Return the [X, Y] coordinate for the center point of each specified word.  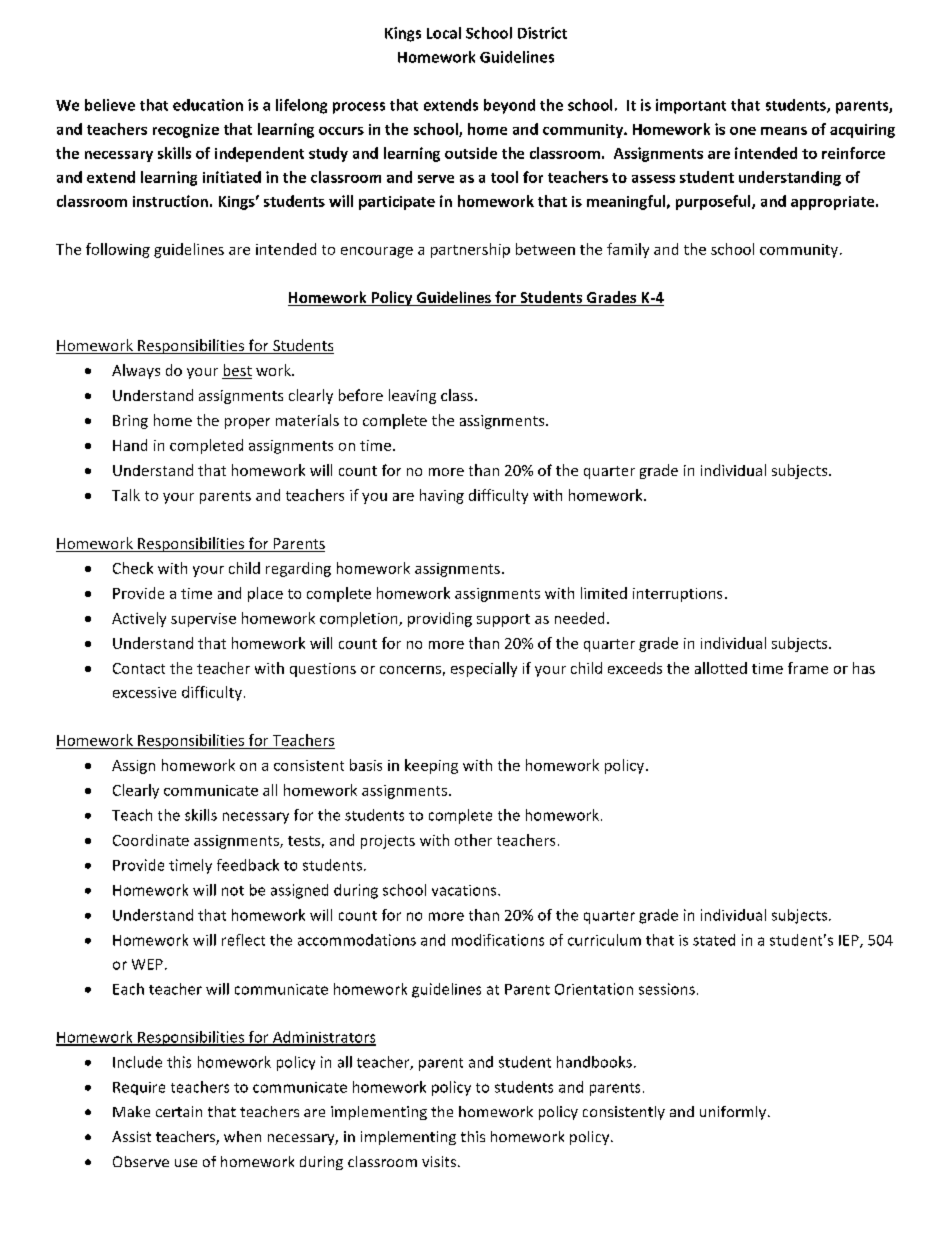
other [473, 840]
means [784, 131]
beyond [509, 106]
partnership [470, 250]
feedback [248, 865]
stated [714, 940]
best [237, 371]
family [628, 250]
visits [439, 1161]
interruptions [677, 595]
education [208, 105]
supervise [203, 620]
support [503, 620]
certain [179, 1111]
